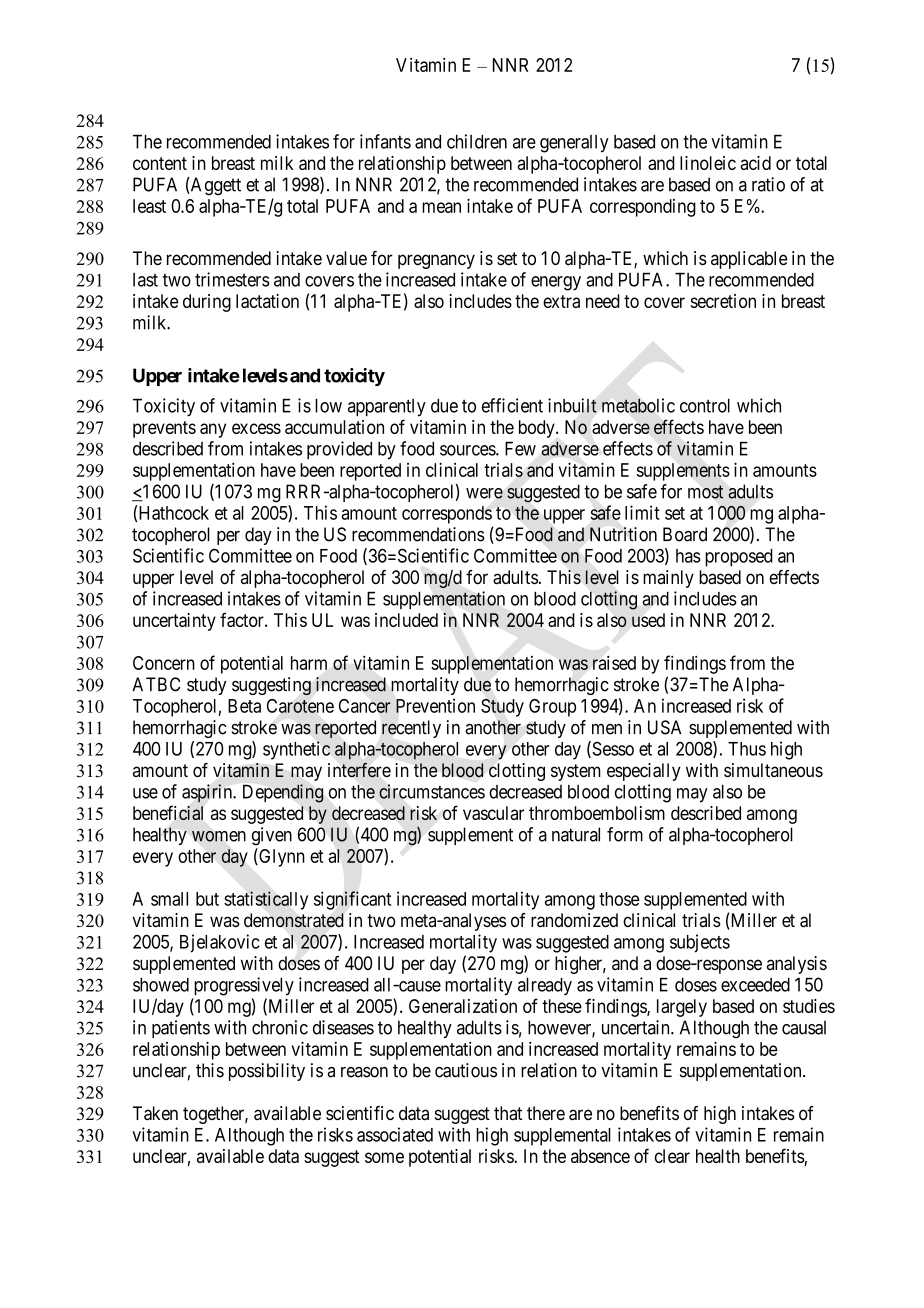 Image resolution: width=924 pixels, height=1308 pixels. Describe the element at coordinates (739, 558) in the page. I see `proposed` at that location.
